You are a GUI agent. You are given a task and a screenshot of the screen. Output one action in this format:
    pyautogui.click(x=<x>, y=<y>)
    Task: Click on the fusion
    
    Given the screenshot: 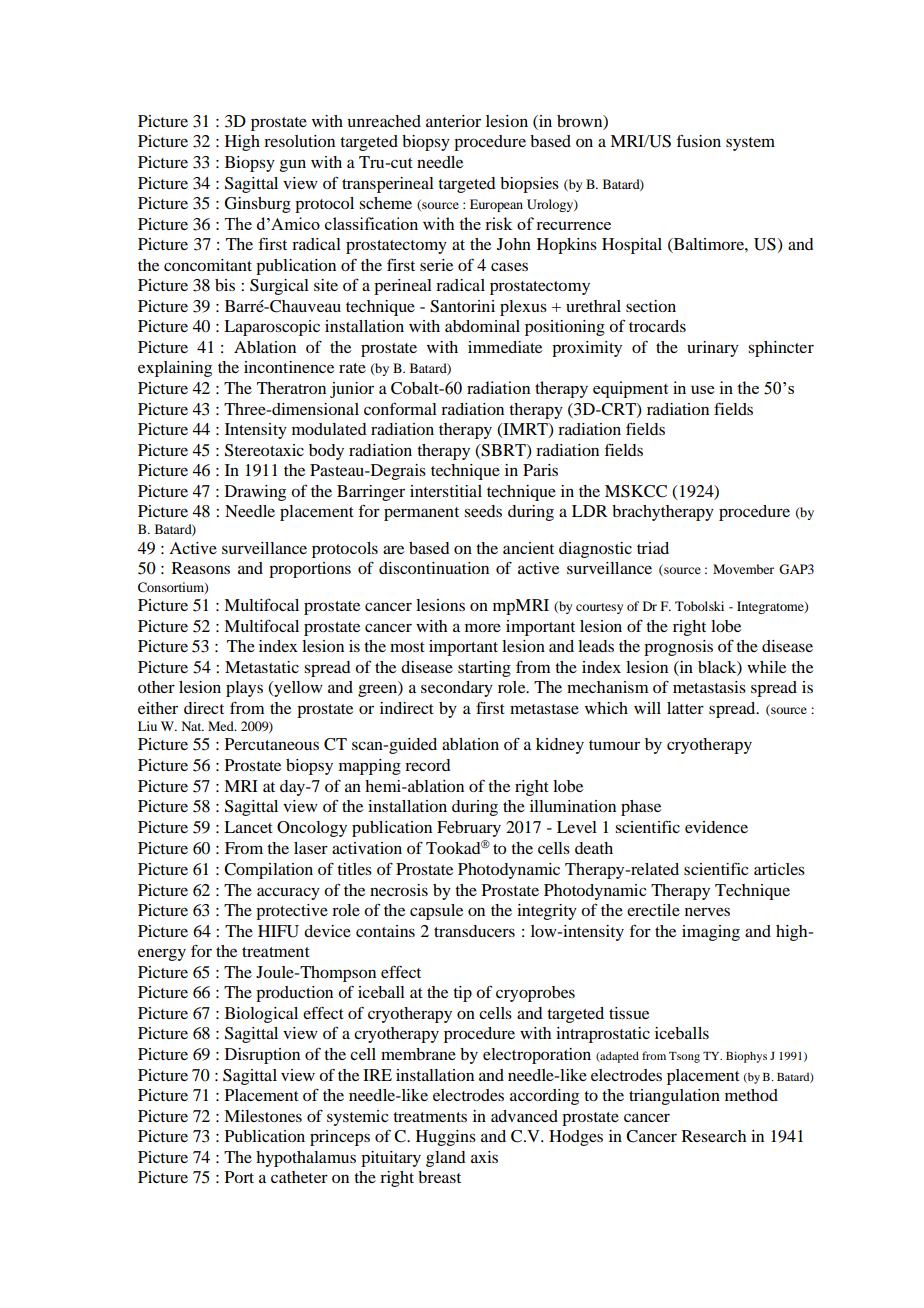 What is the action you would take?
    pyautogui.click(x=699, y=140)
